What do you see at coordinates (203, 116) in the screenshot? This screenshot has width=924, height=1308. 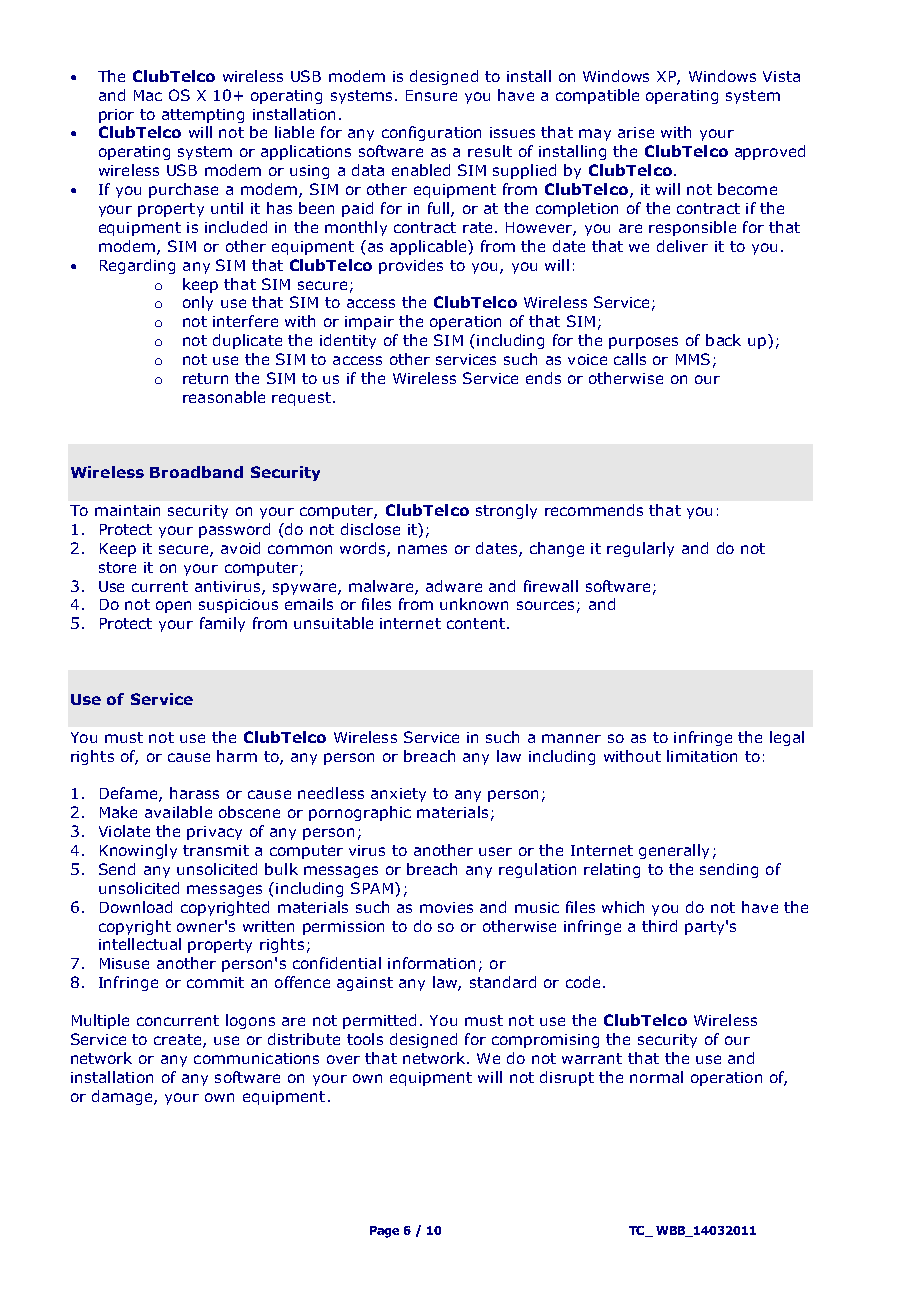 I see `attempting` at bounding box center [203, 116].
